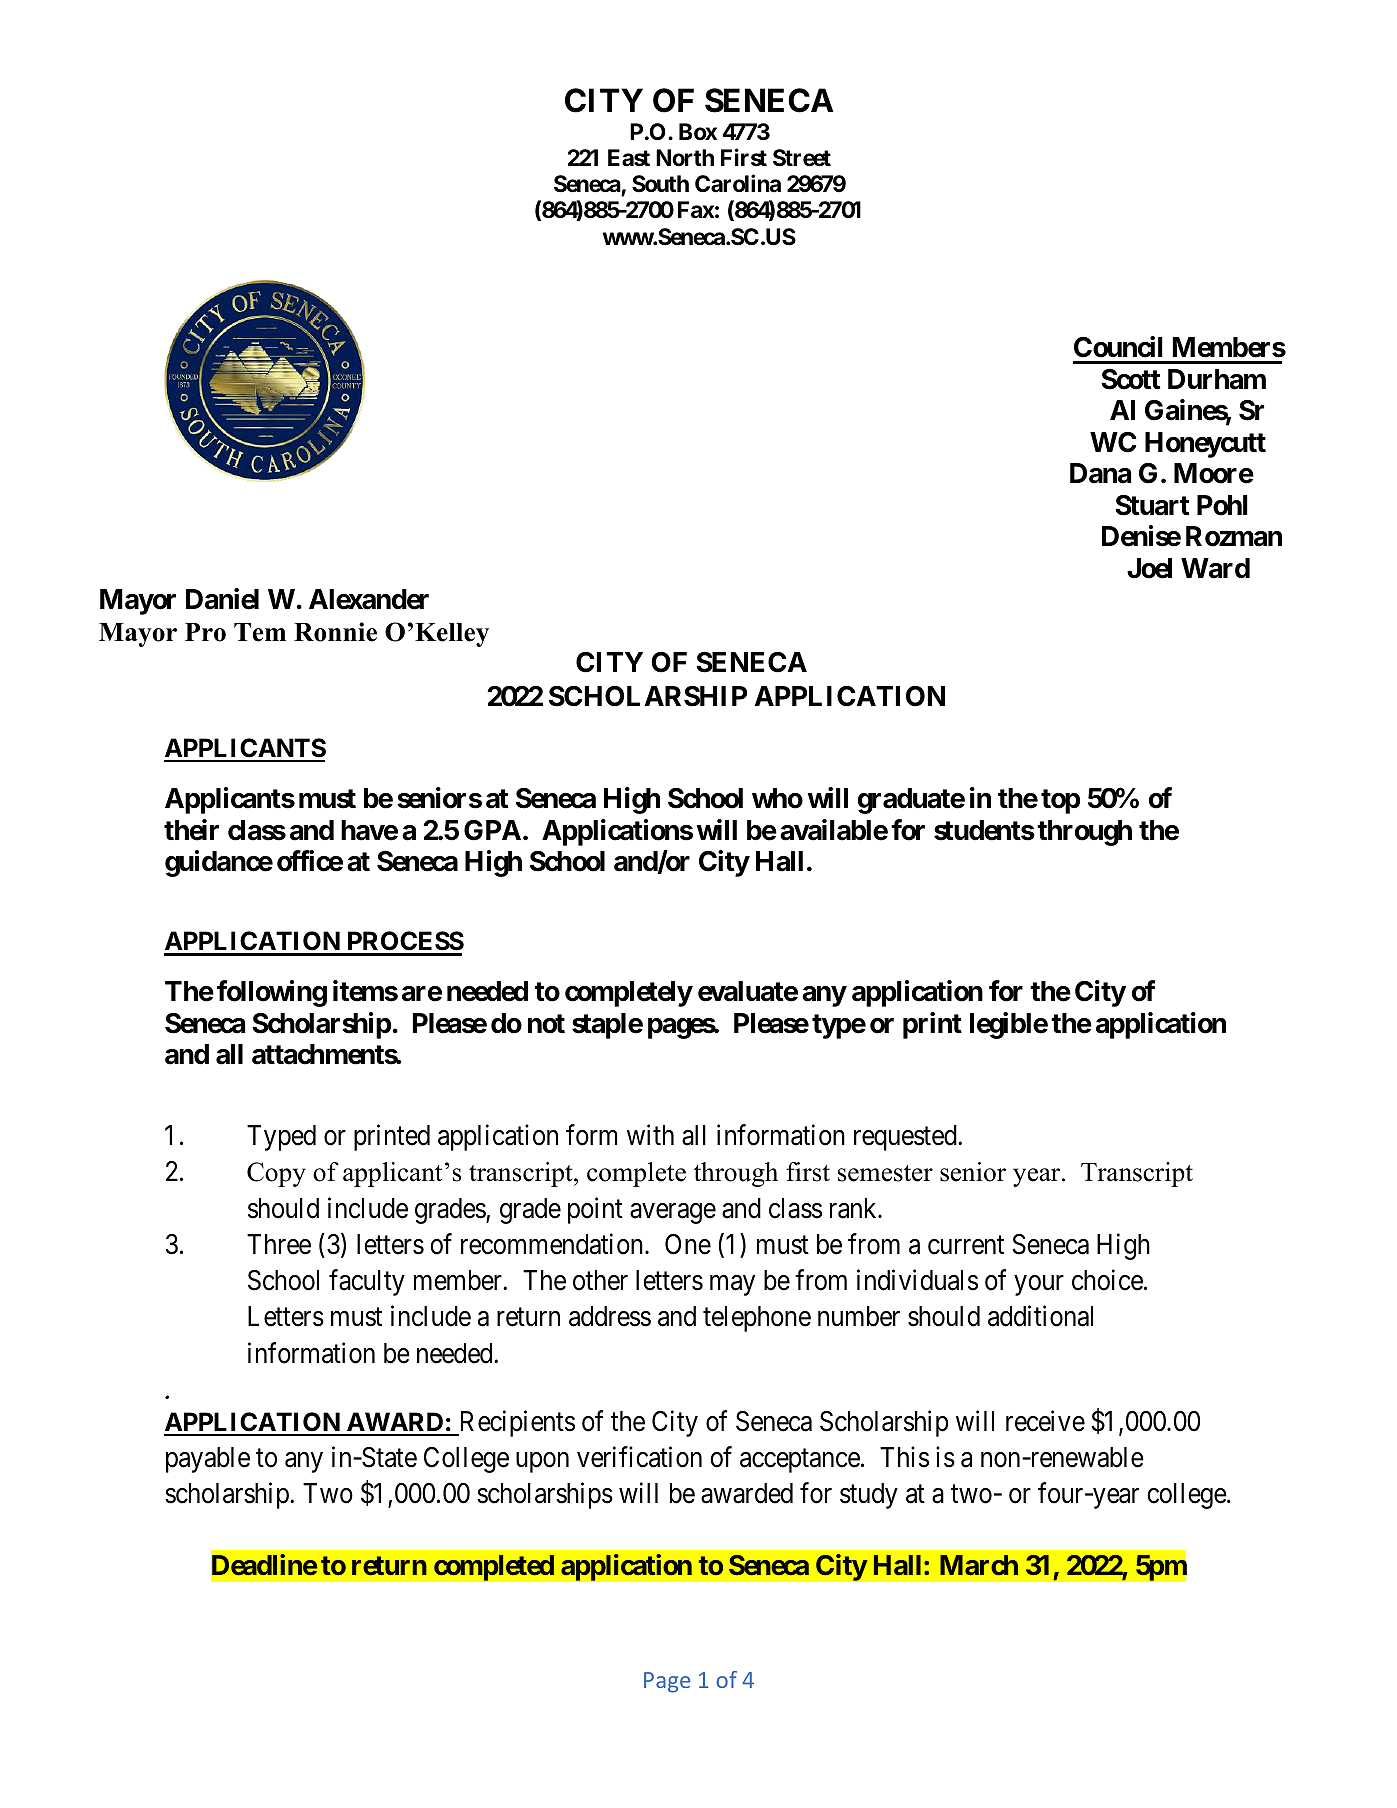 The width and height of the screenshot is (1397, 1808). What do you see at coordinates (1130, 379) in the screenshot?
I see `Scott` at bounding box center [1130, 379].
